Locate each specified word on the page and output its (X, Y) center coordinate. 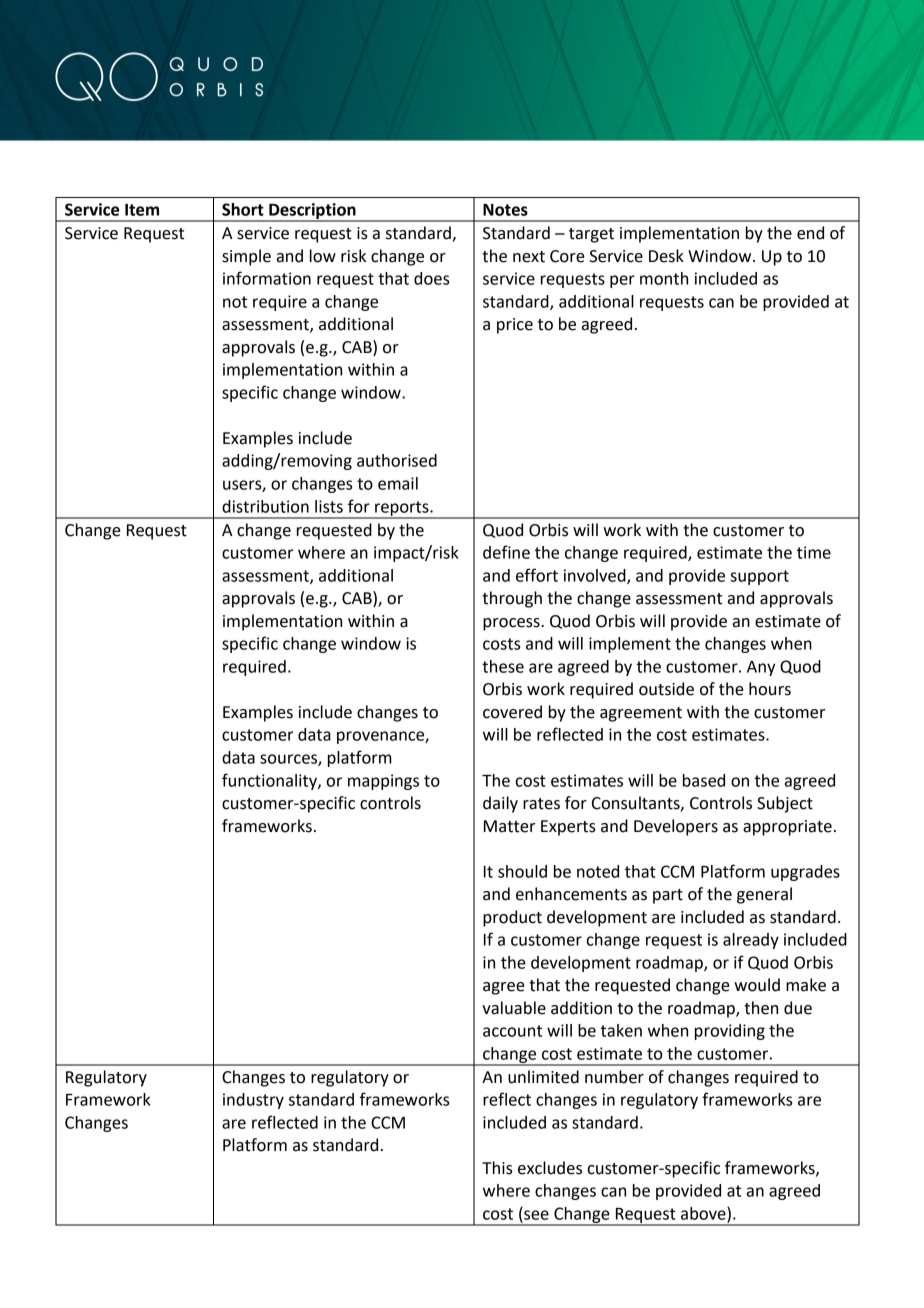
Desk (666, 256)
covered (512, 712)
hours (770, 689)
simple (246, 257)
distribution (265, 506)
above (704, 1214)
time (814, 552)
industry (253, 1101)
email (398, 483)
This (497, 1168)
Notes (505, 210)
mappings (383, 782)
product (512, 918)
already (751, 941)
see (536, 1215)
